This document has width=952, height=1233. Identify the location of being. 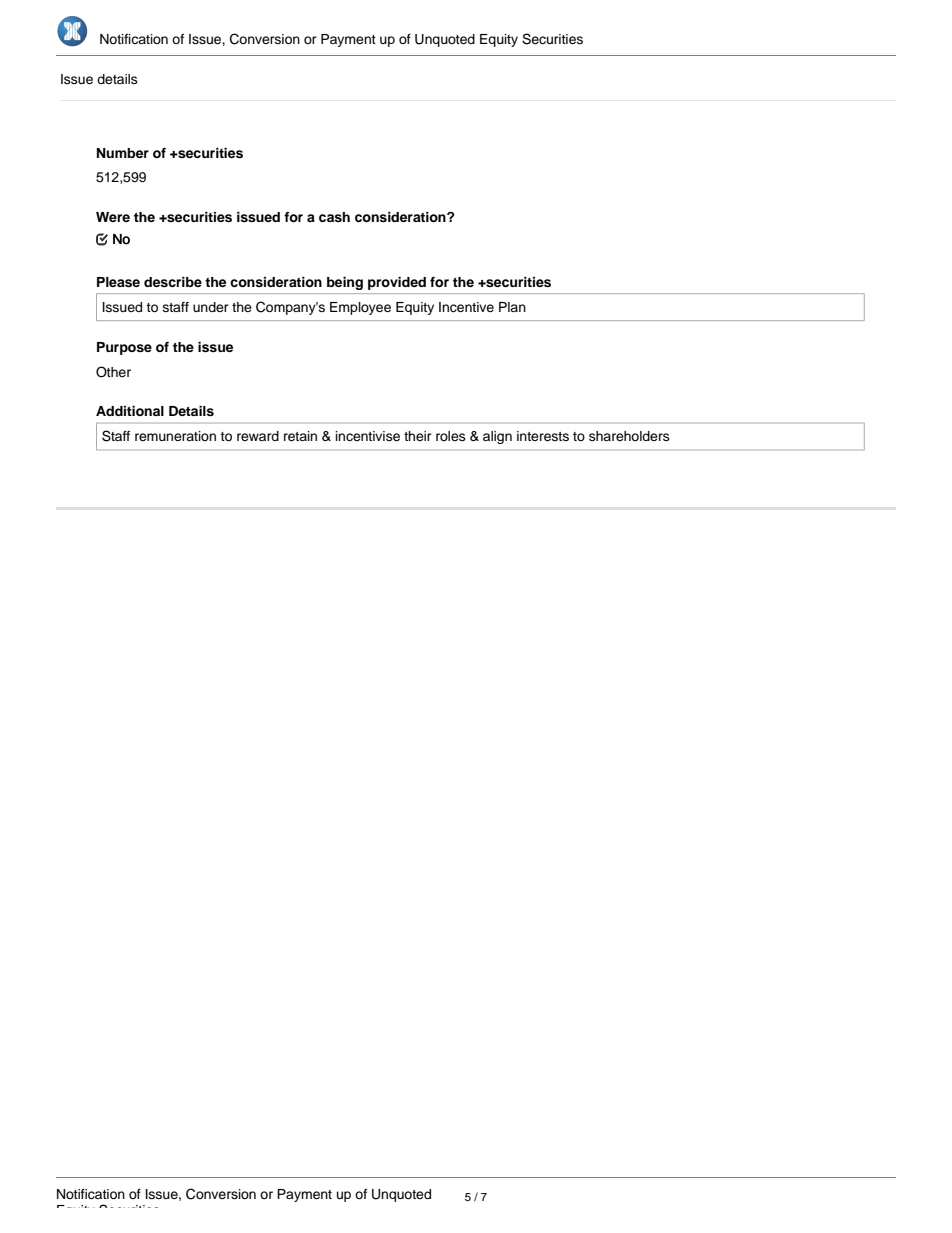
(345, 283).
